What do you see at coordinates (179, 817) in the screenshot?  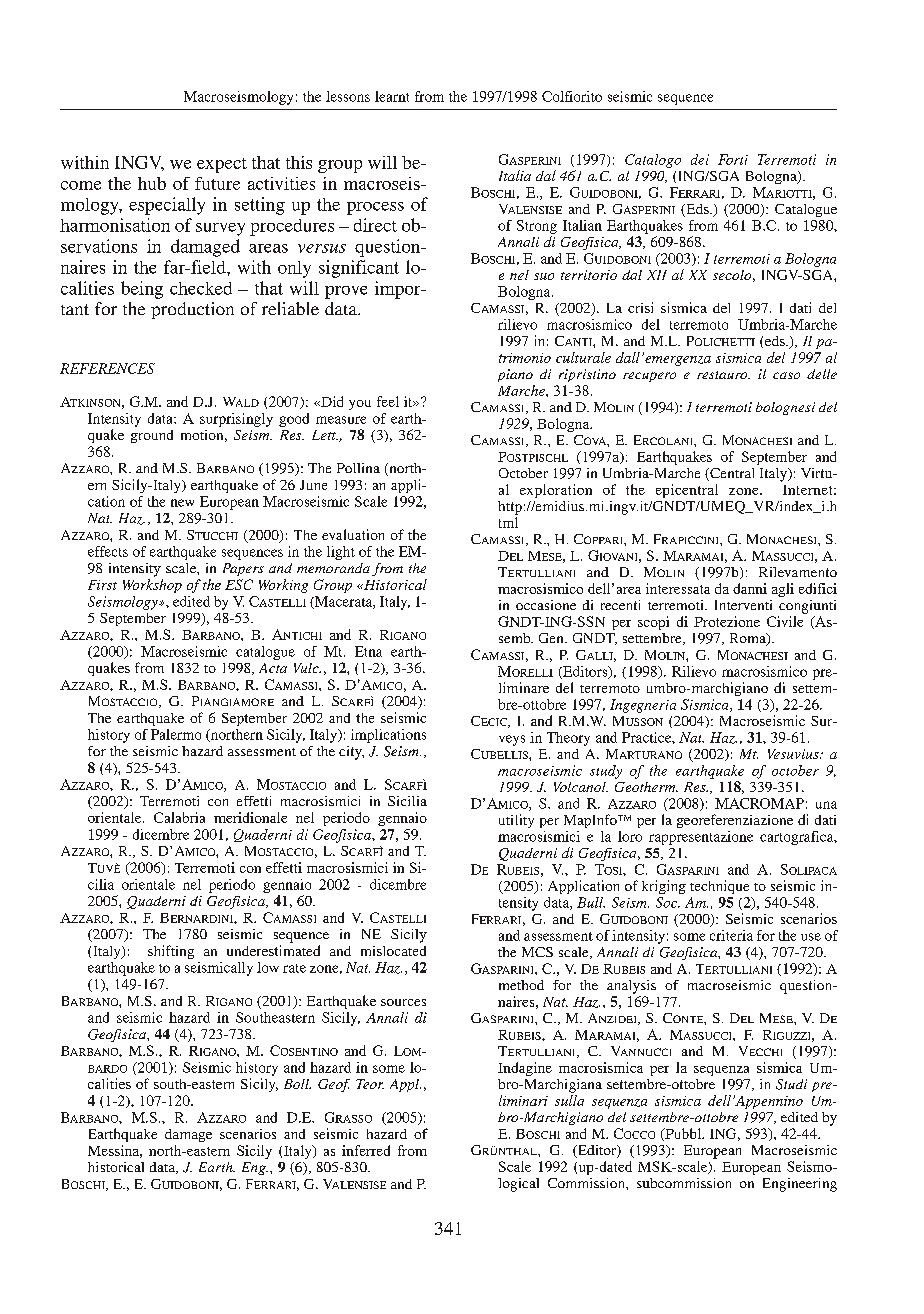 I see `Calabria` at bounding box center [179, 817].
